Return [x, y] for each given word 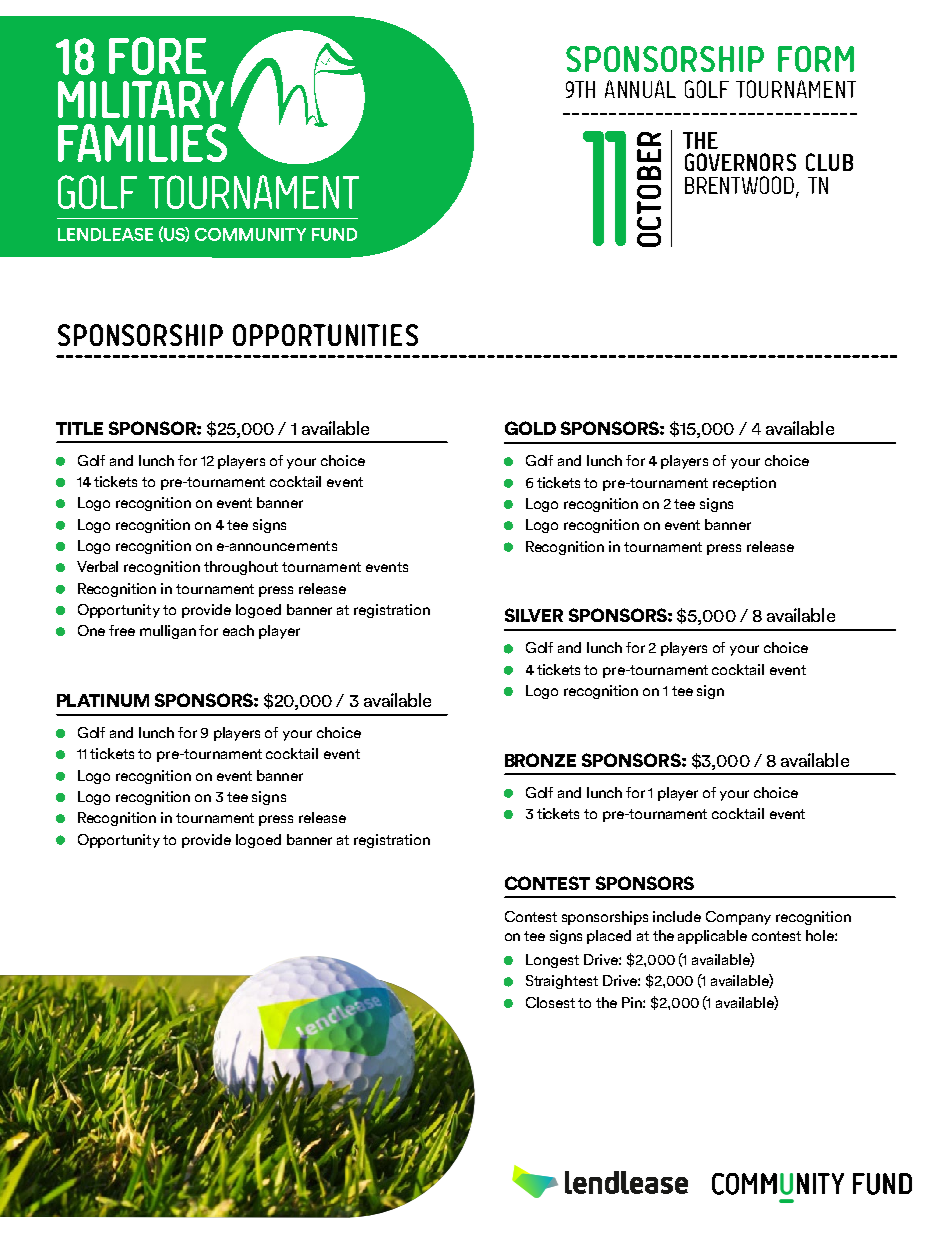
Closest [550, 1002]
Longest [552, 961]
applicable [712, 937]
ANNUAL [640, 89]
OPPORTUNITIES [325, 335]
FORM [816, 59]
